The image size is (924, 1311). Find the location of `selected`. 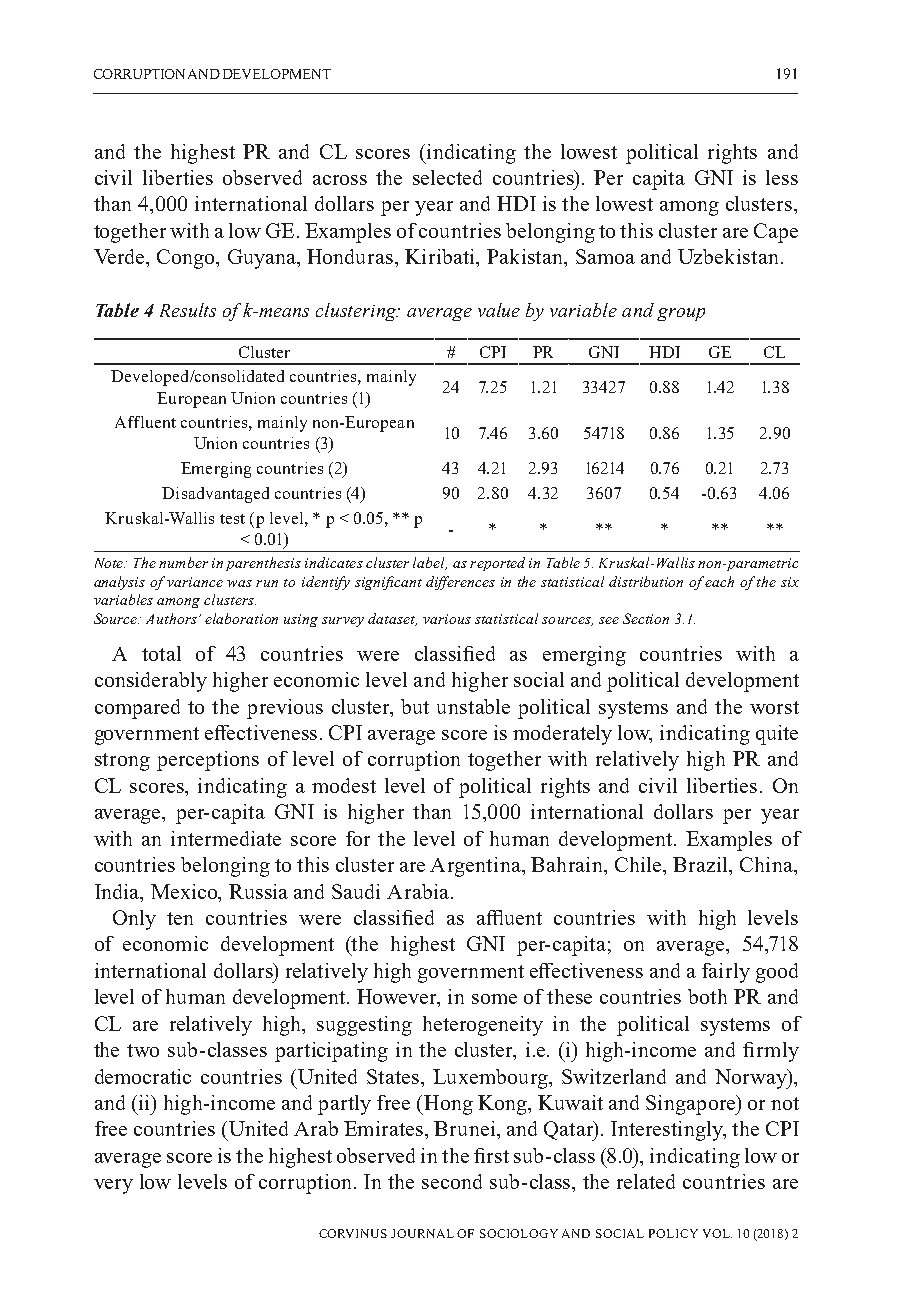

selected is located at coordinates (447, 177).
